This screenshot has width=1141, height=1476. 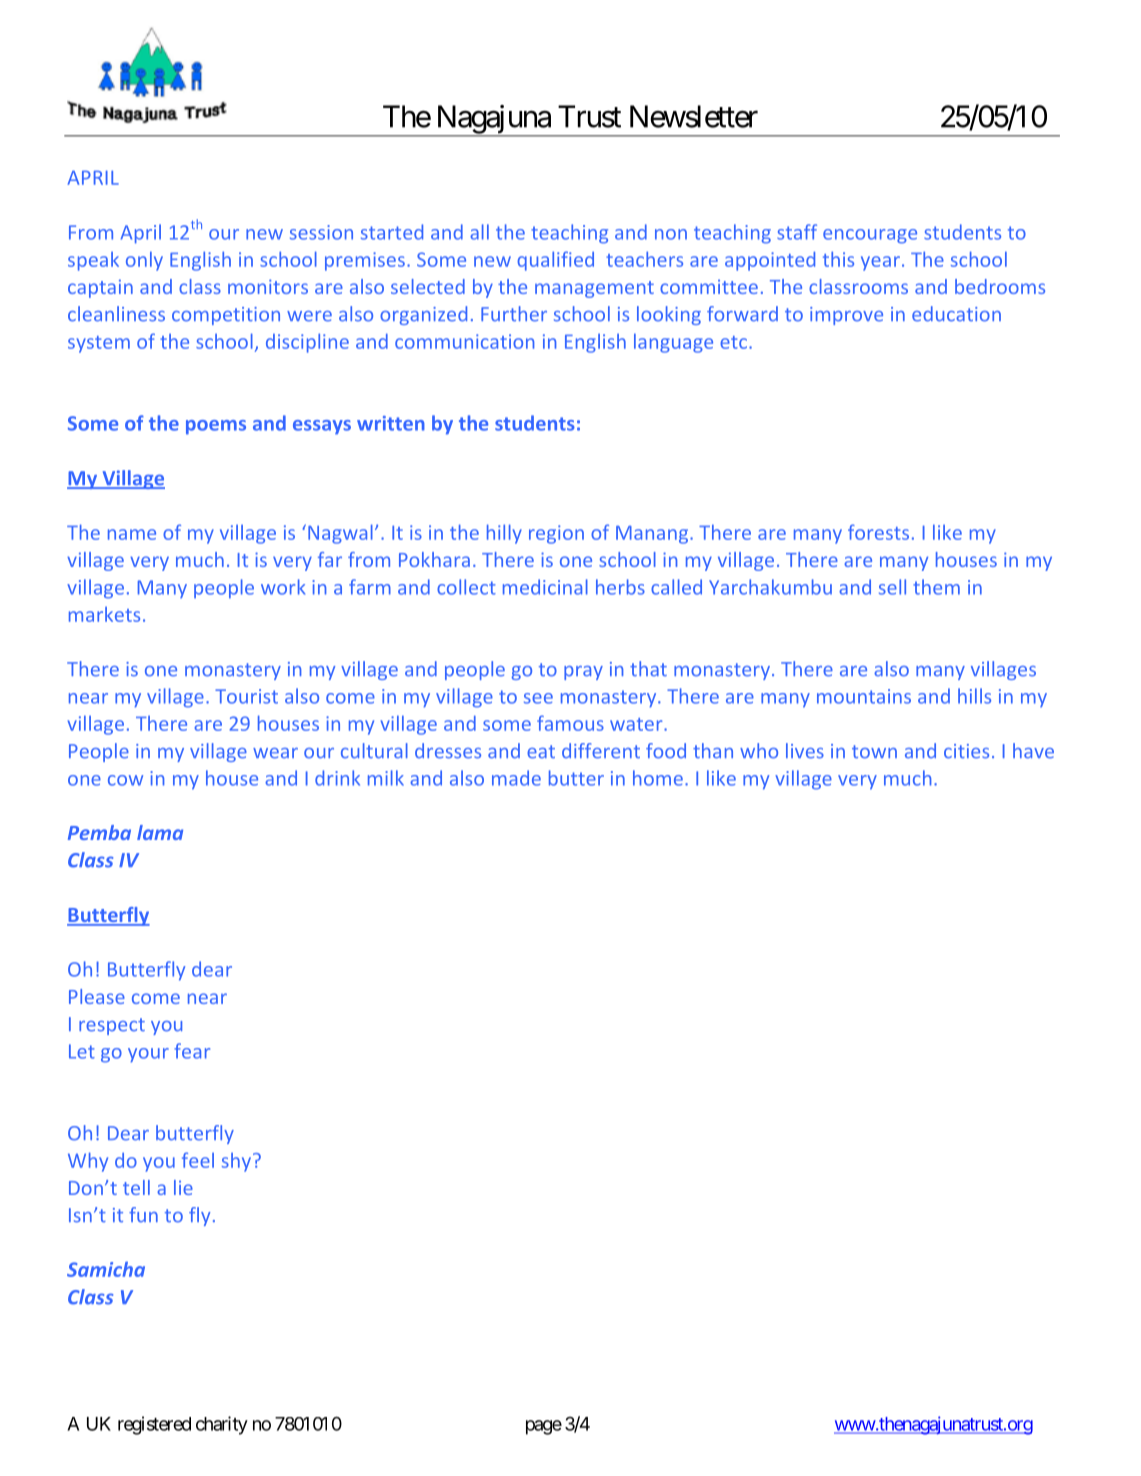 What do you see at coordinates (154, 1425) in the screenshot?
I see `registered` at bounding box center [154, 1425].
